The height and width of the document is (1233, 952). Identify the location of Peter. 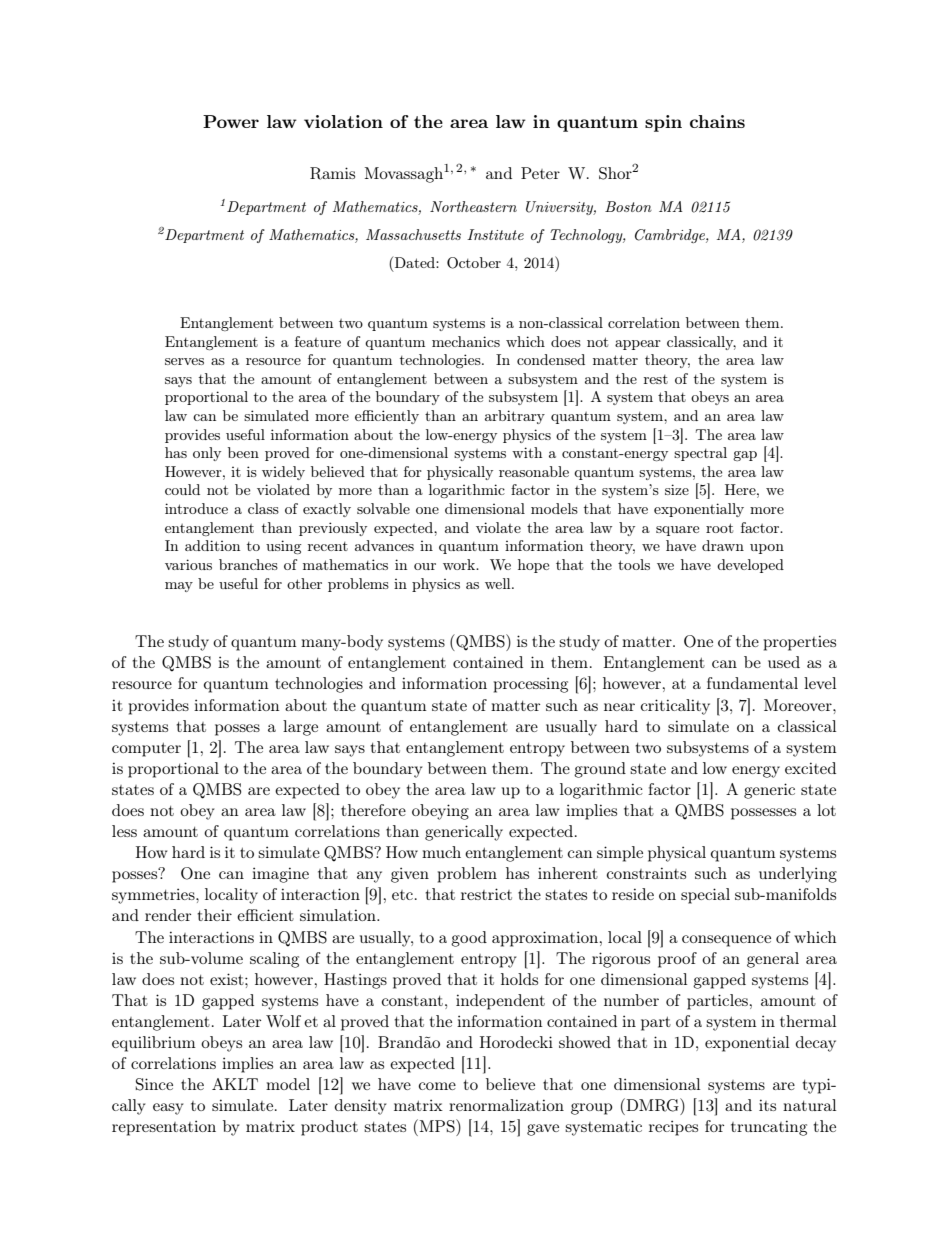
(540, 173).
